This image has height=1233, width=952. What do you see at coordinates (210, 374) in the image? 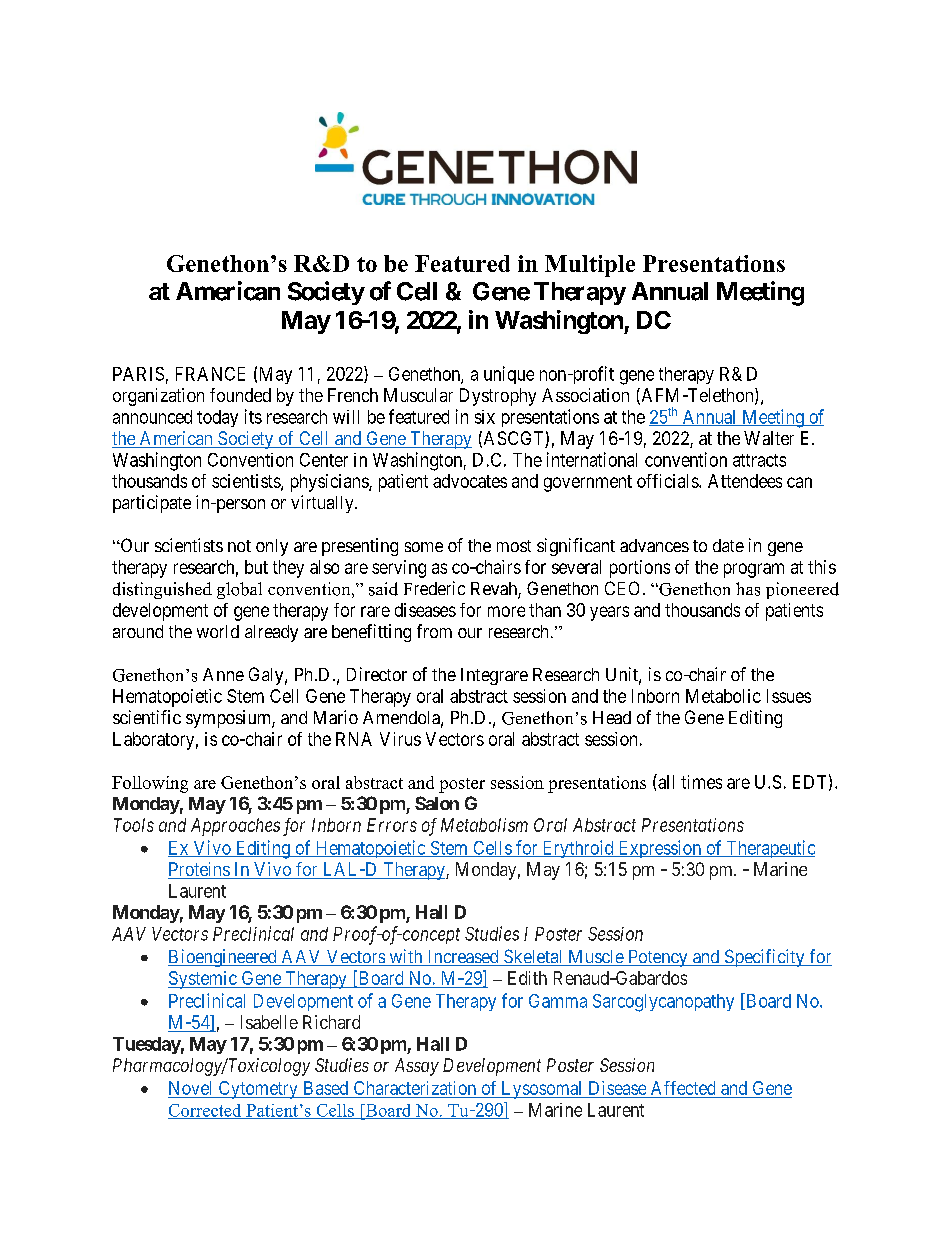
I see `FRANCE` at bounding box center [210, 374].
